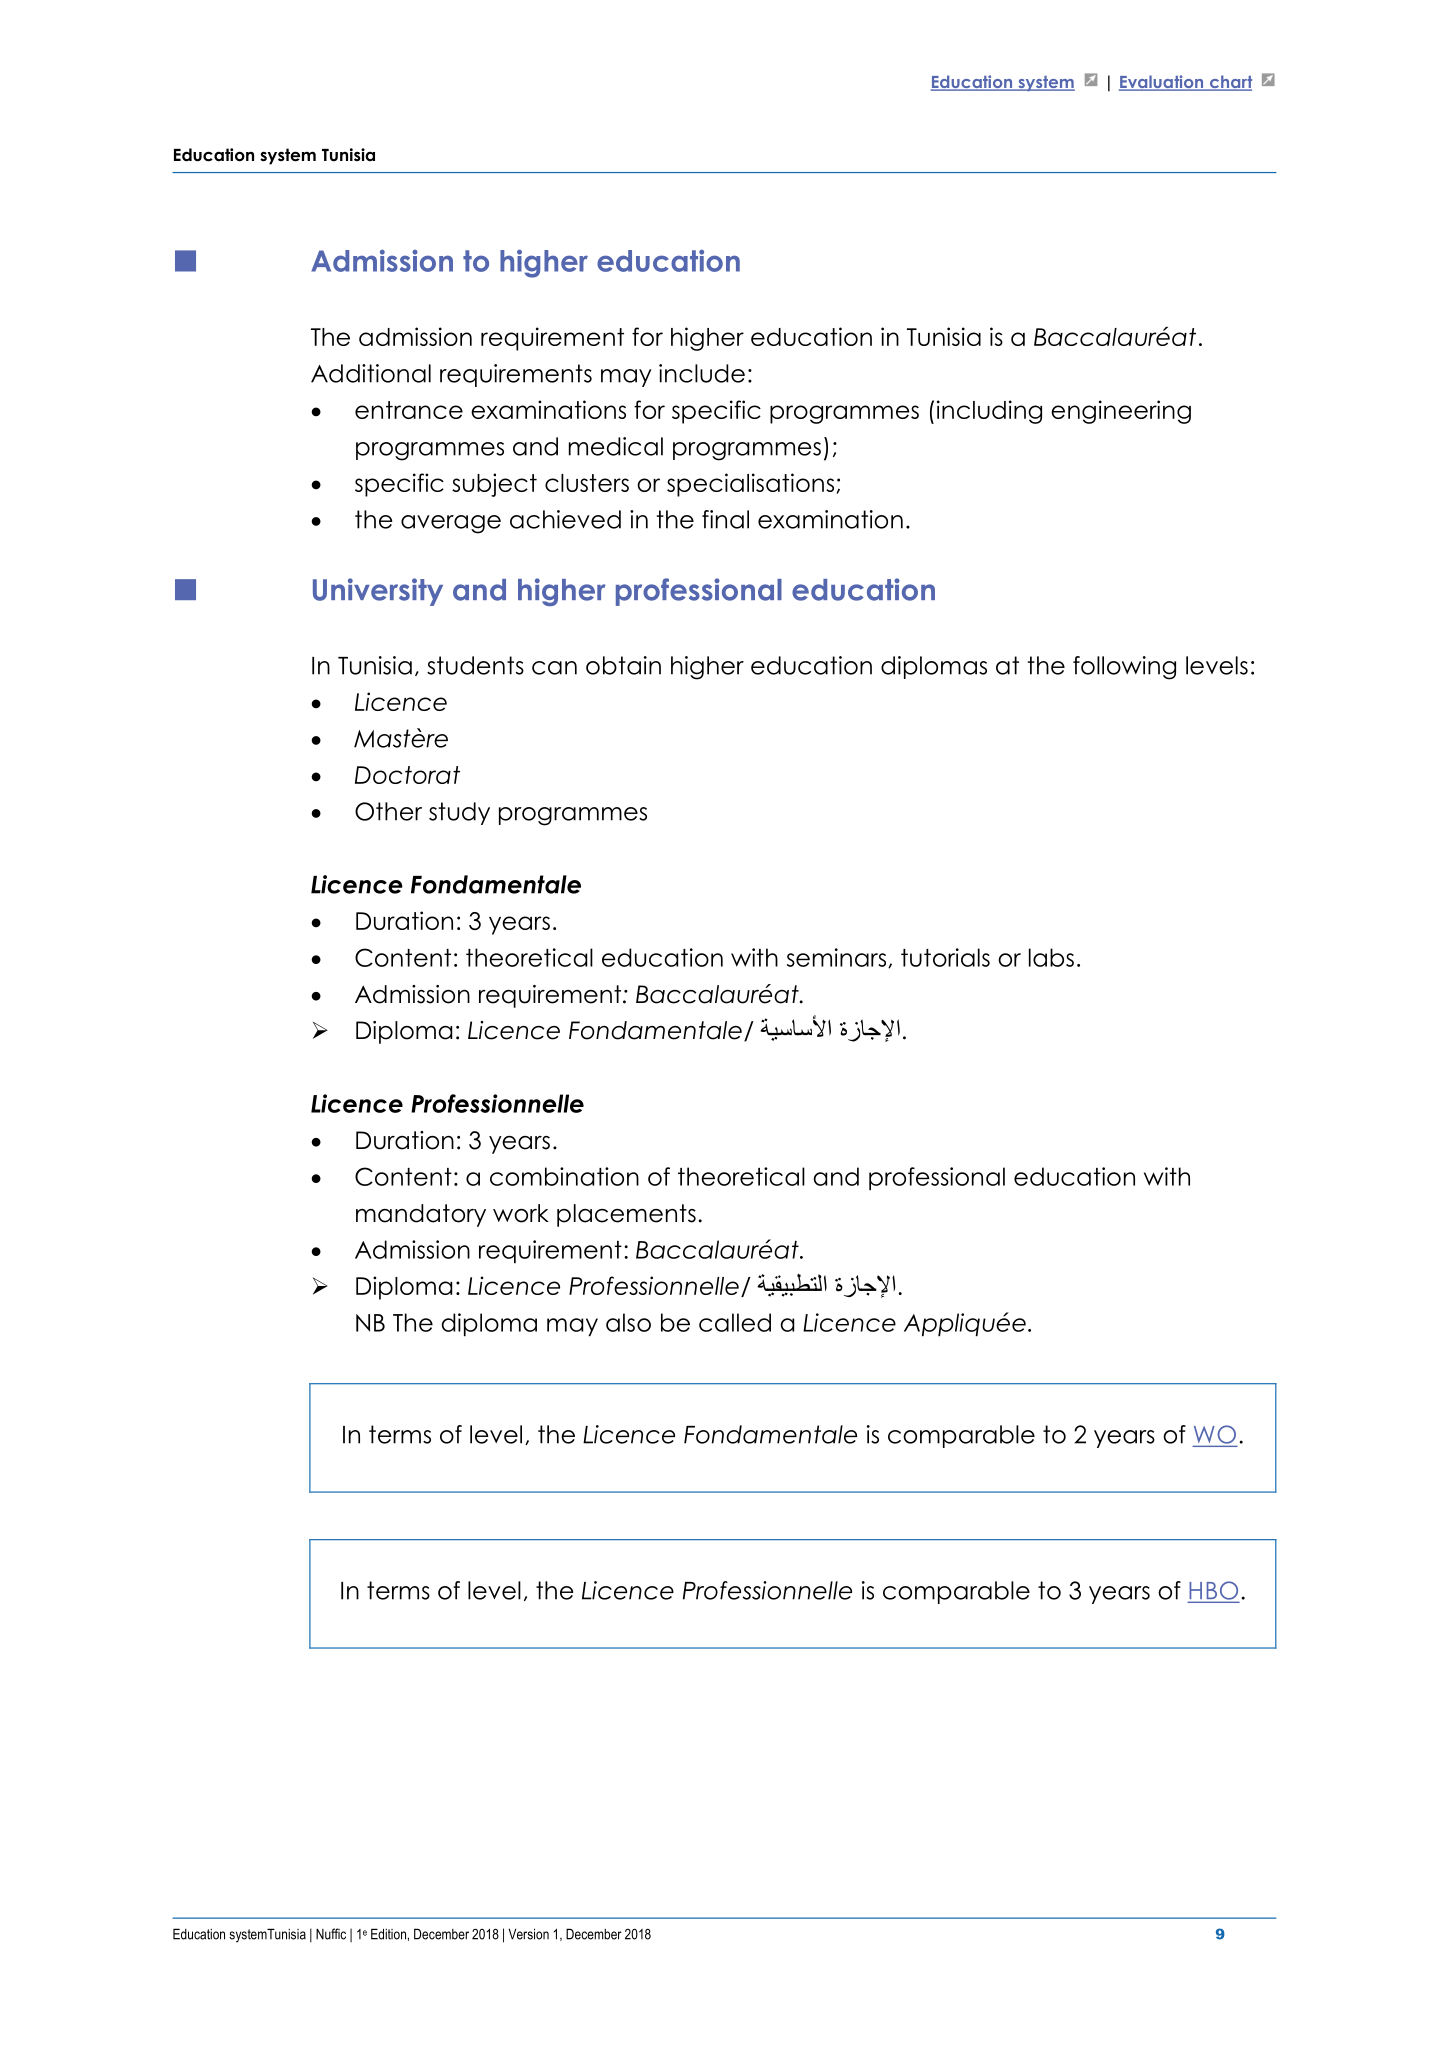  What do you see at coordinates (1162, 83) in the page?
I see `Evaluation` at bounding box center [1162, 83].
